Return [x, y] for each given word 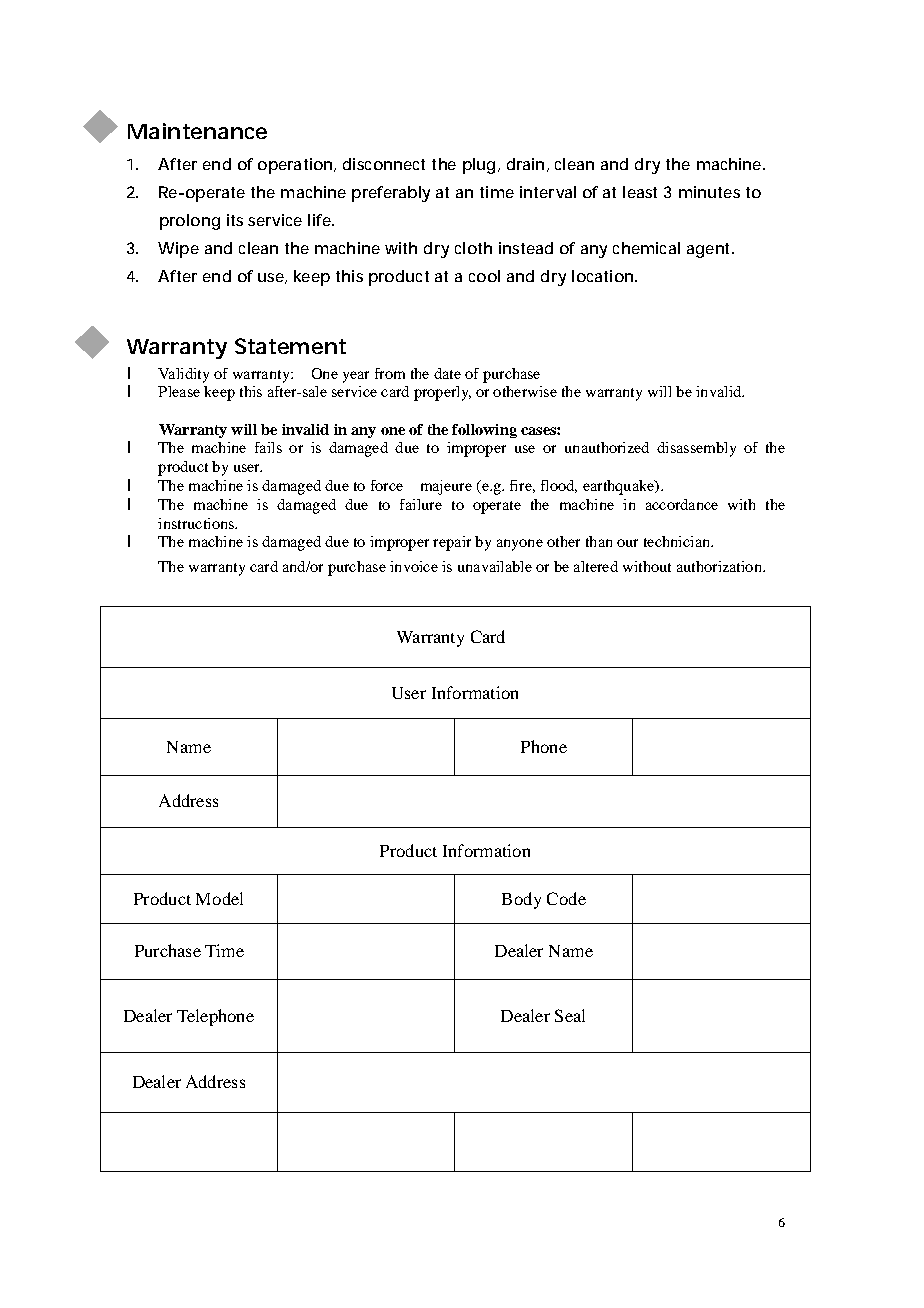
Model [219, 898]
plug [479, 166]
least [640, 192]
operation [295, 166]
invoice [414, 566]
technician [678, 541]
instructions [197, 523]
